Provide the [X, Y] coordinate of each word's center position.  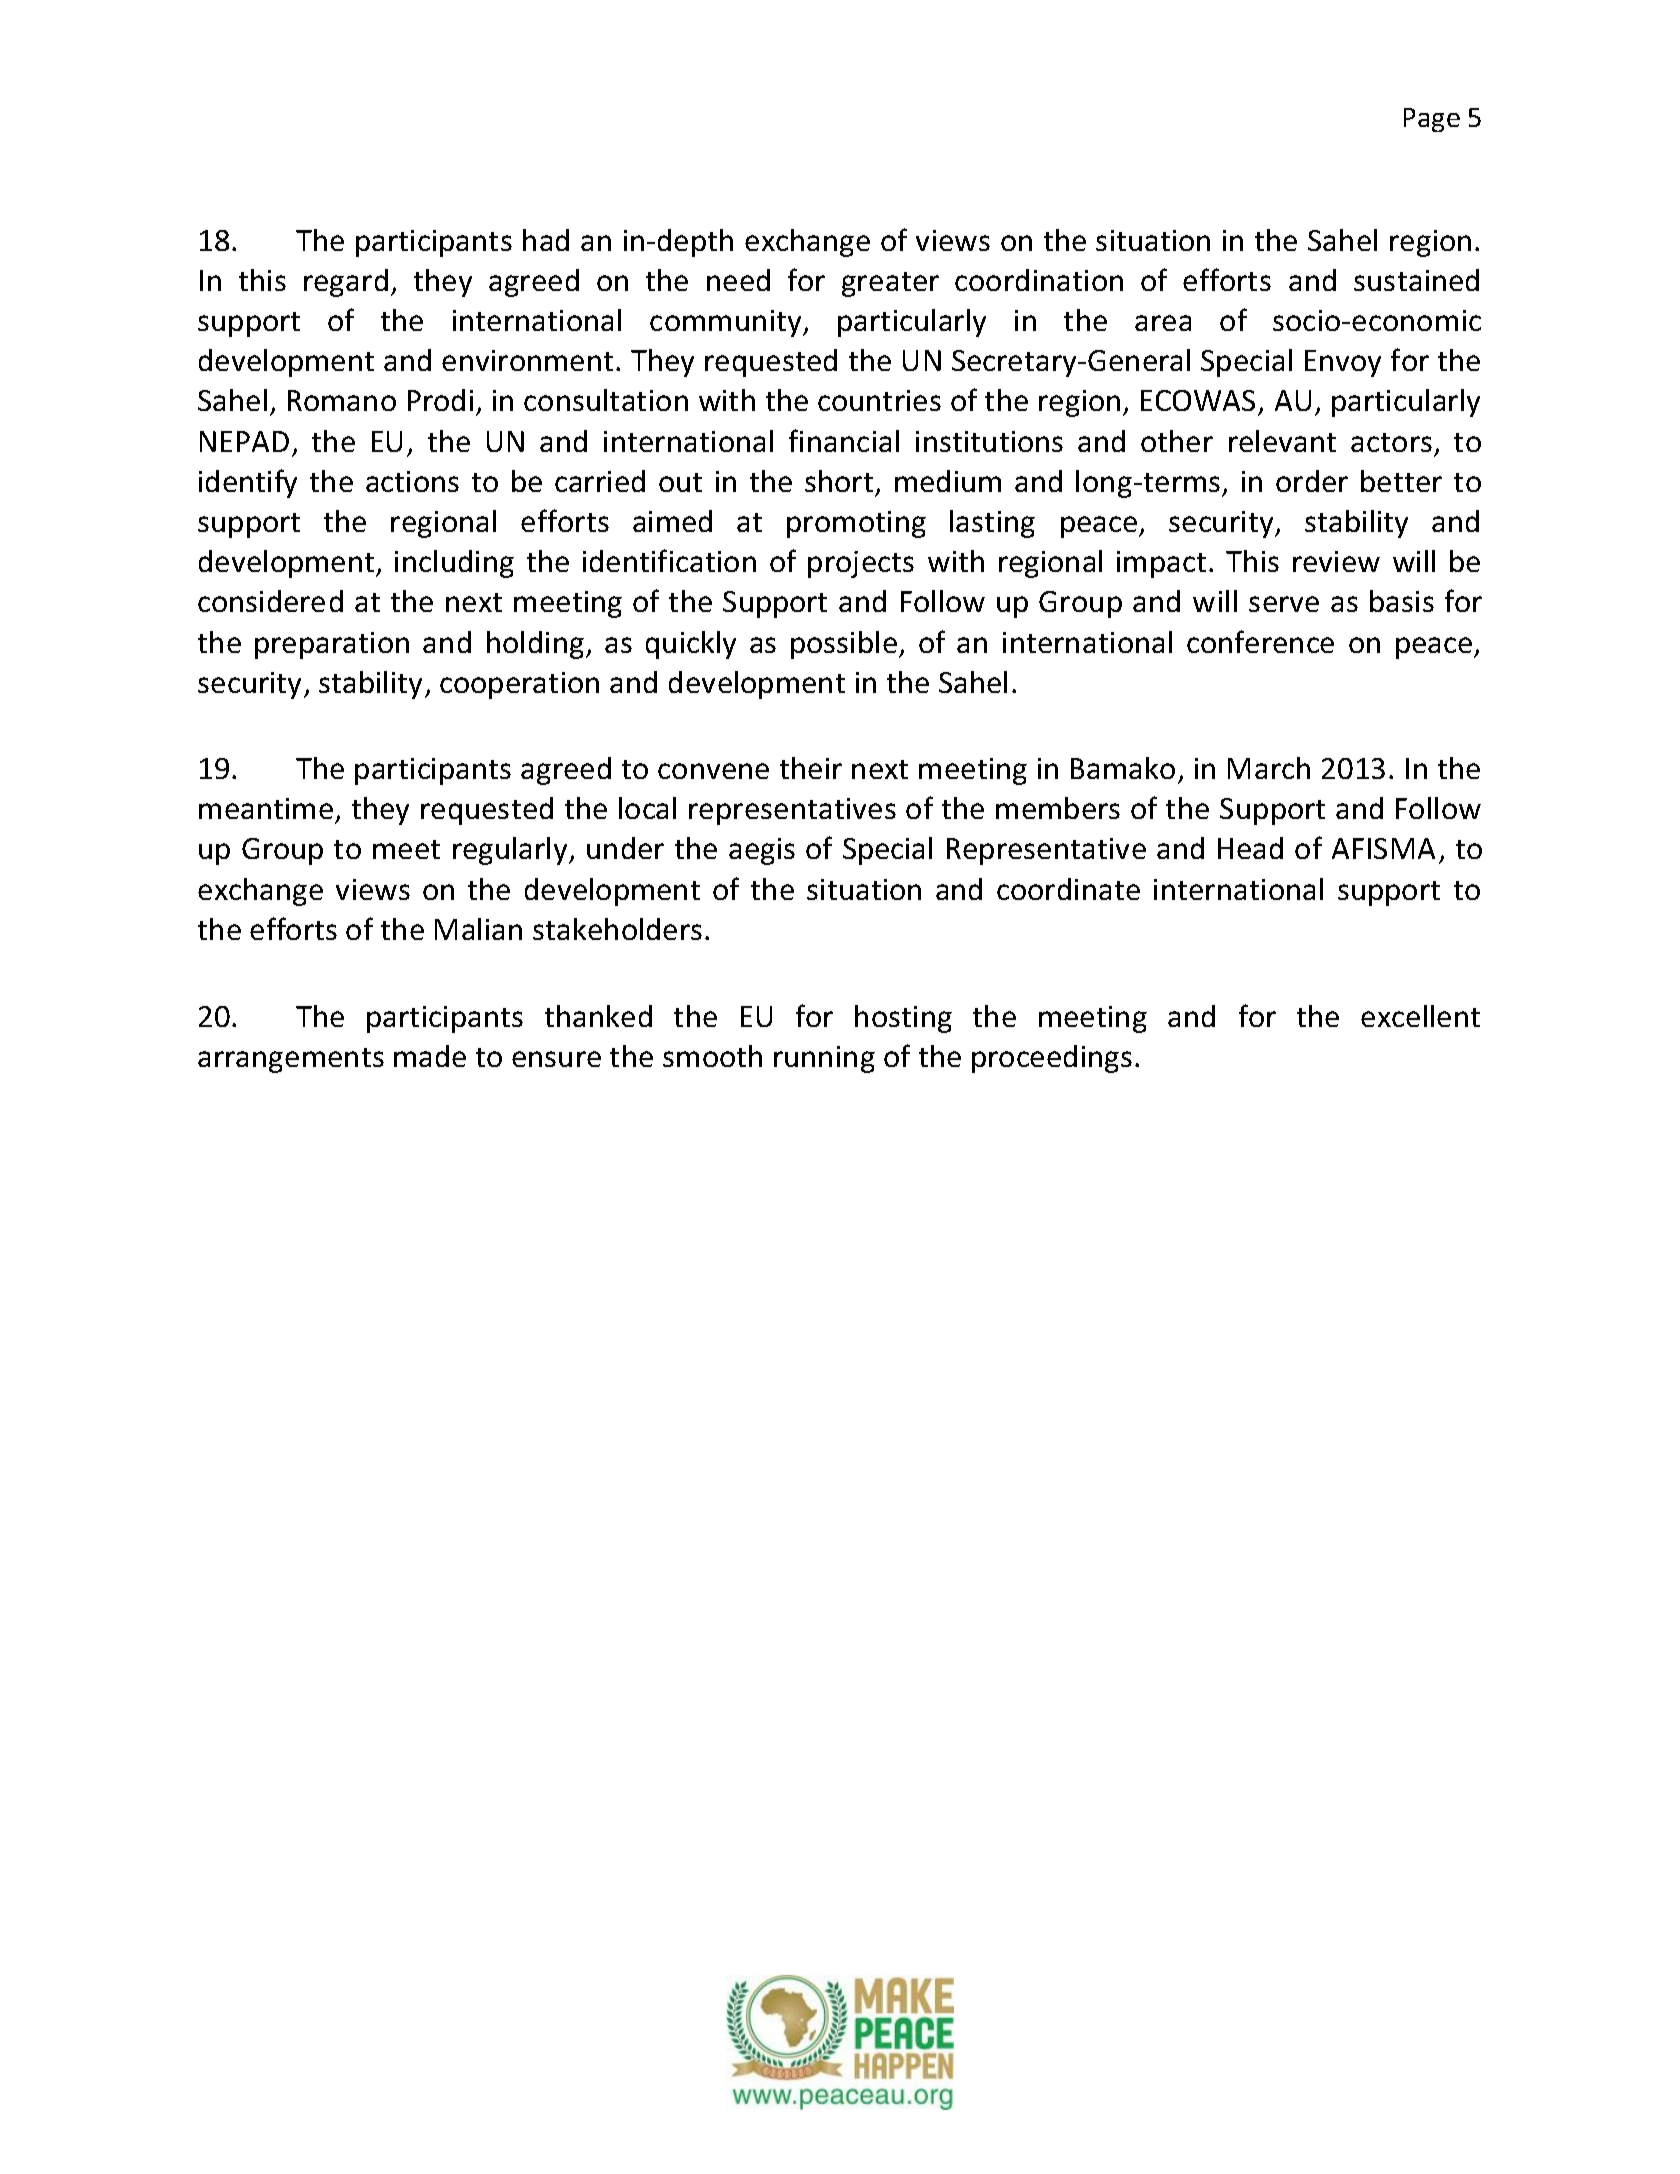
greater [890, 284]
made [430, 1056]
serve [1284, 604]
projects [861, 564]
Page [1432, 120]
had [546, 240]
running [824, 1059]
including [454, 564]
